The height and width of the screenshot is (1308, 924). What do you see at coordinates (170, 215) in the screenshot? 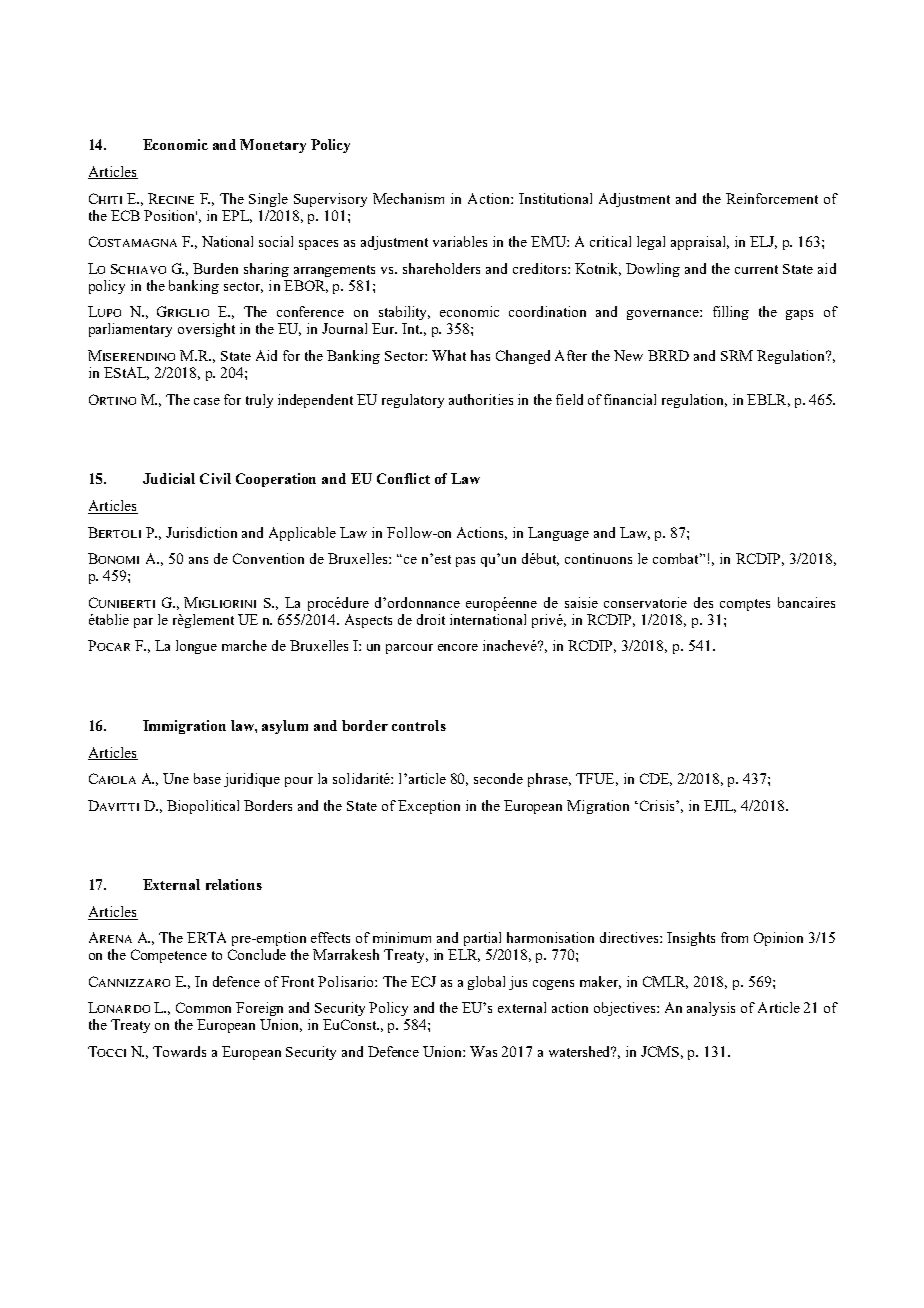
I see `Position` at bounding box center [170, 215].
